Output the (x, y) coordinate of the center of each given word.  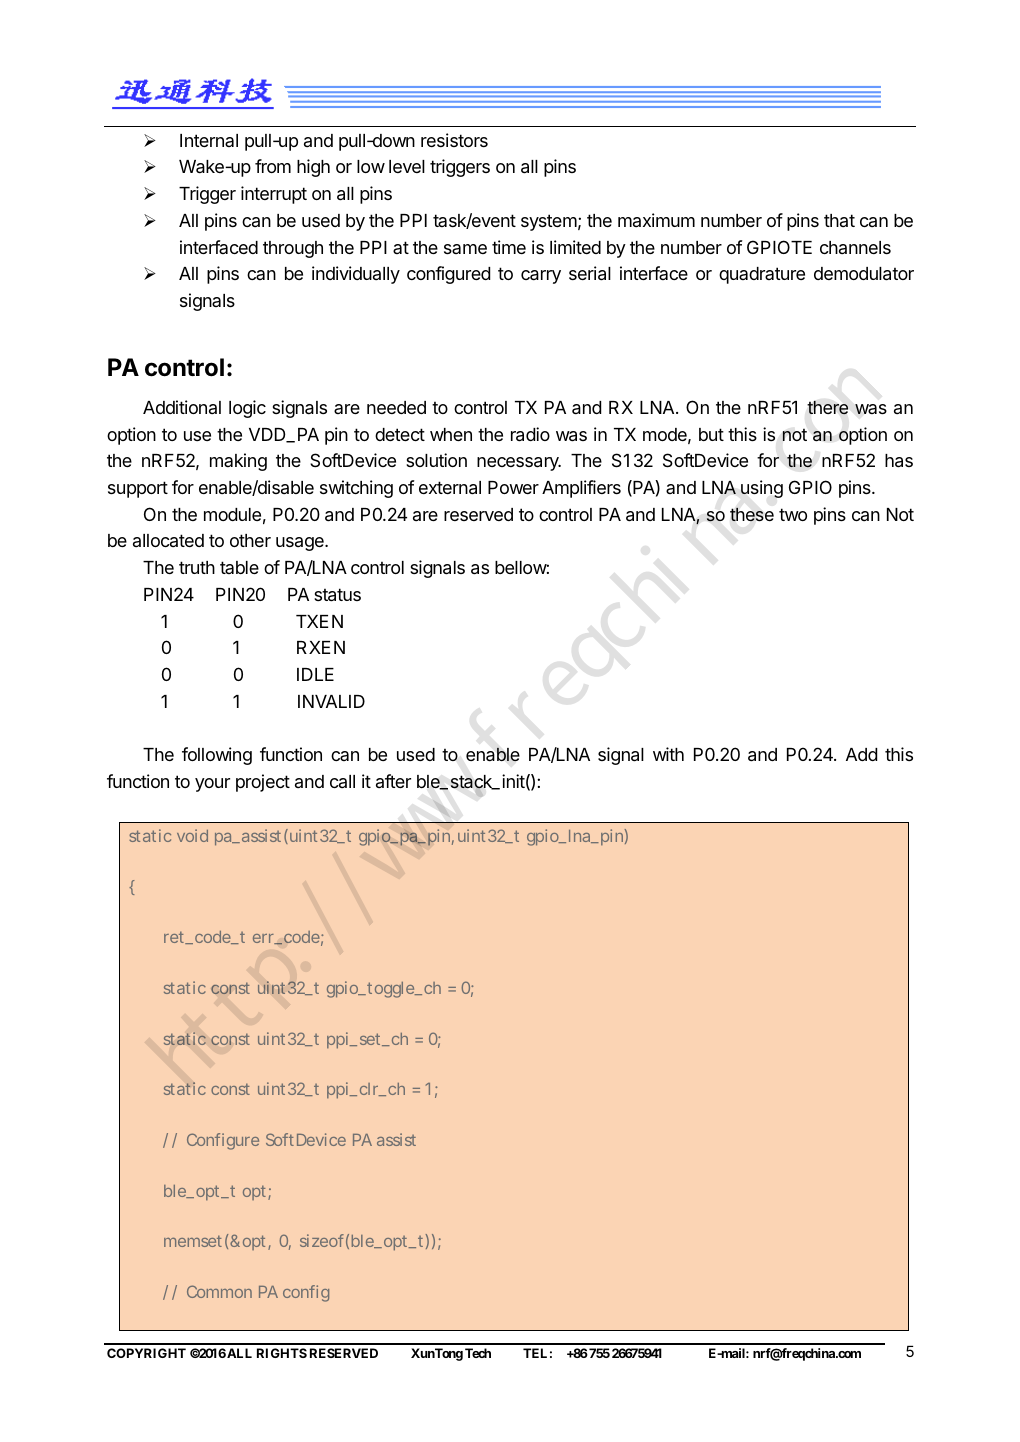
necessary (519, 464)
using (762, 489)
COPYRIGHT (146, 1353)
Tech (478, 1353)
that (839, 220)
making (238, 462)
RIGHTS (282, 1353)
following (217, 756)
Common (219, 1291)
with (668, 754)
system (549, 222)
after (393, 781)
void (192, 835)
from (273, 166)
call (342, 781)
